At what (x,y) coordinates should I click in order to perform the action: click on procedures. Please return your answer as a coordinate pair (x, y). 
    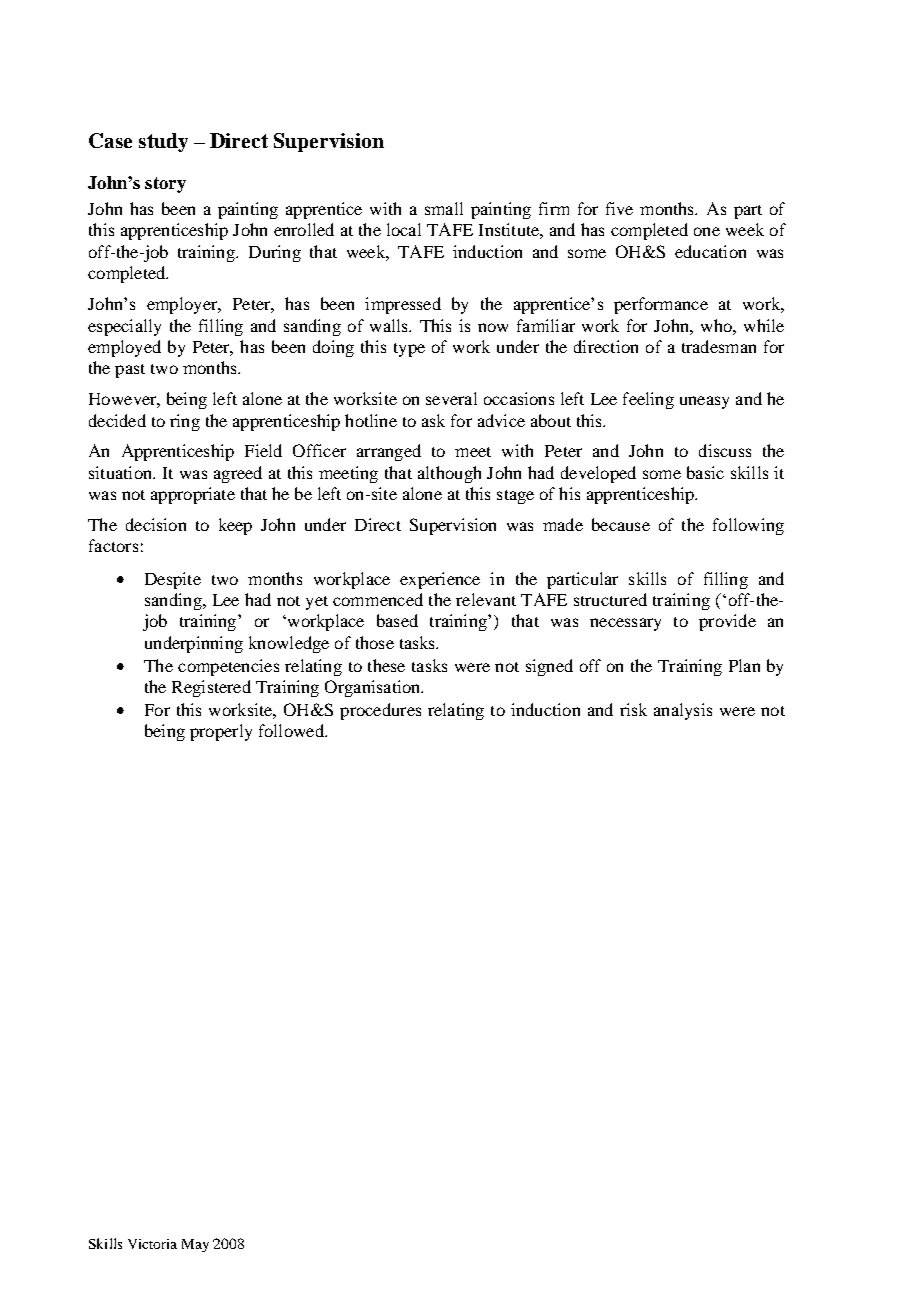
    Looking at the image, I should click on (380, 711).
